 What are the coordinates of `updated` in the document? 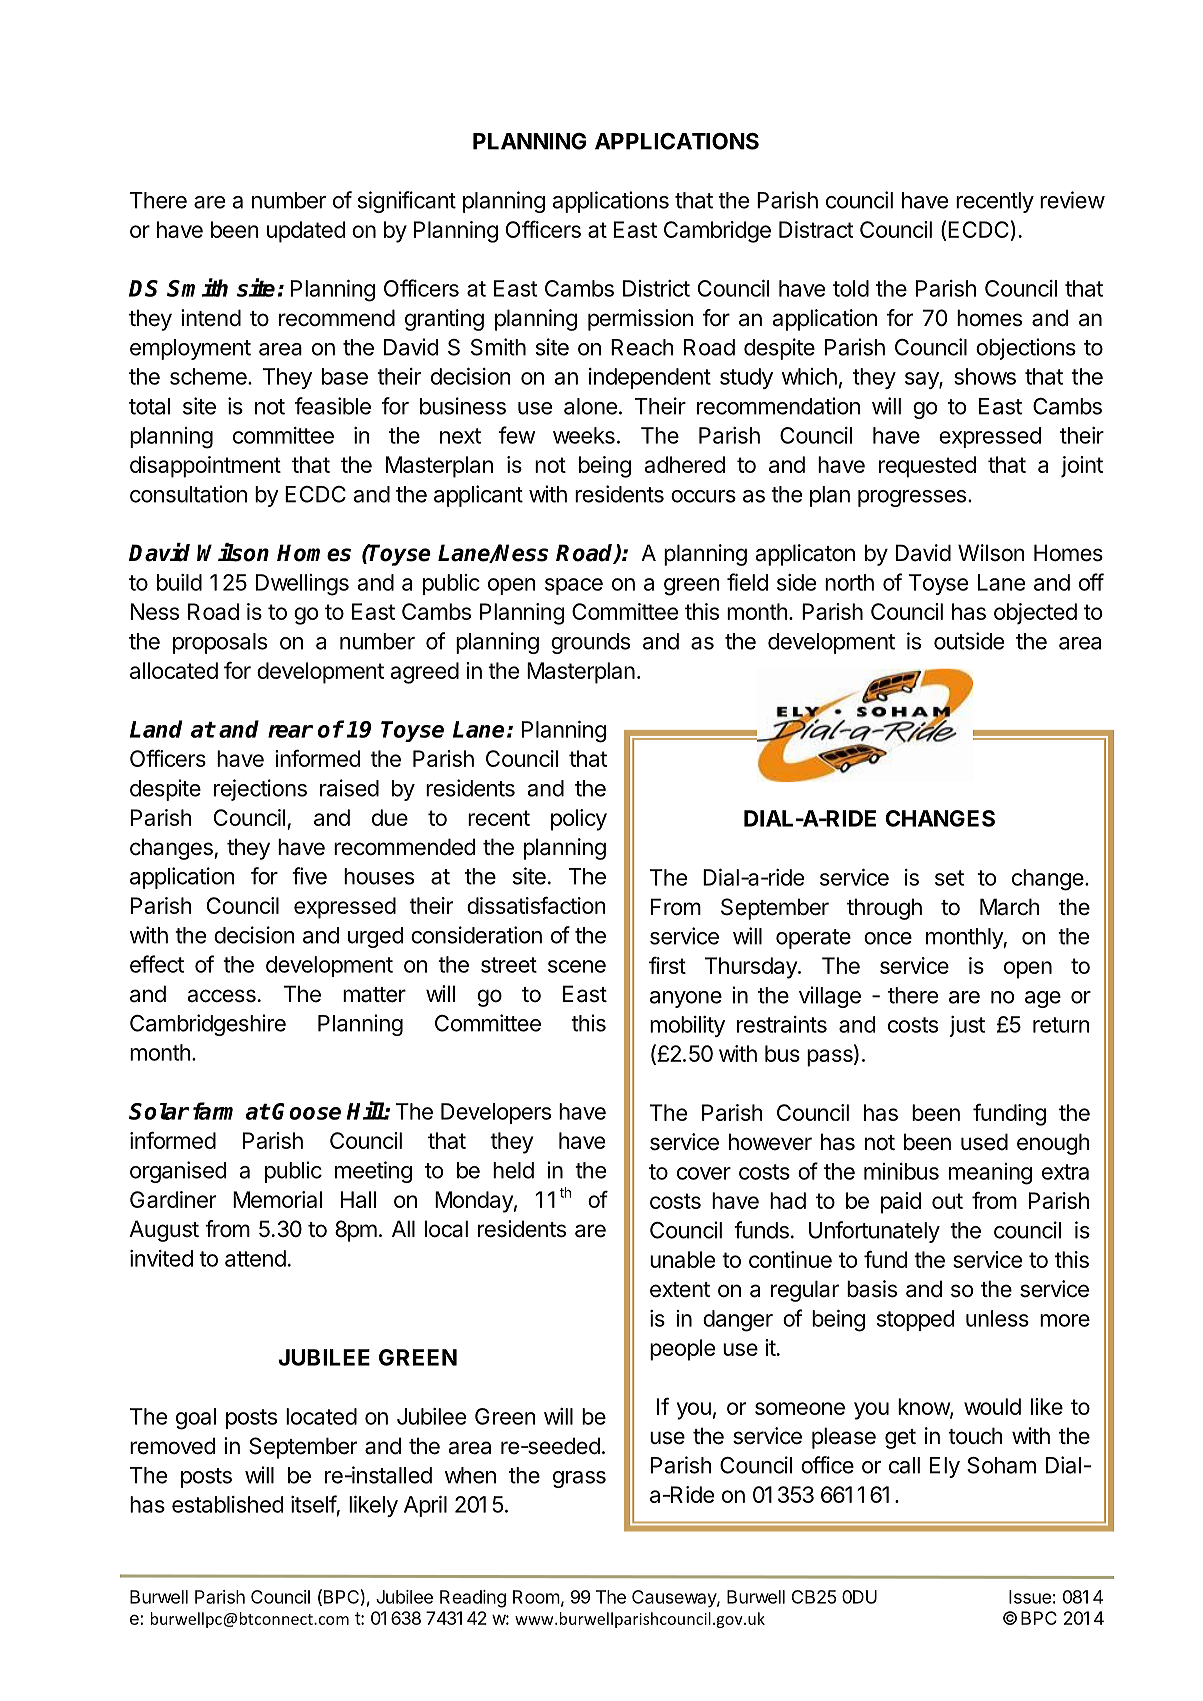 It's located at (306, 232).
